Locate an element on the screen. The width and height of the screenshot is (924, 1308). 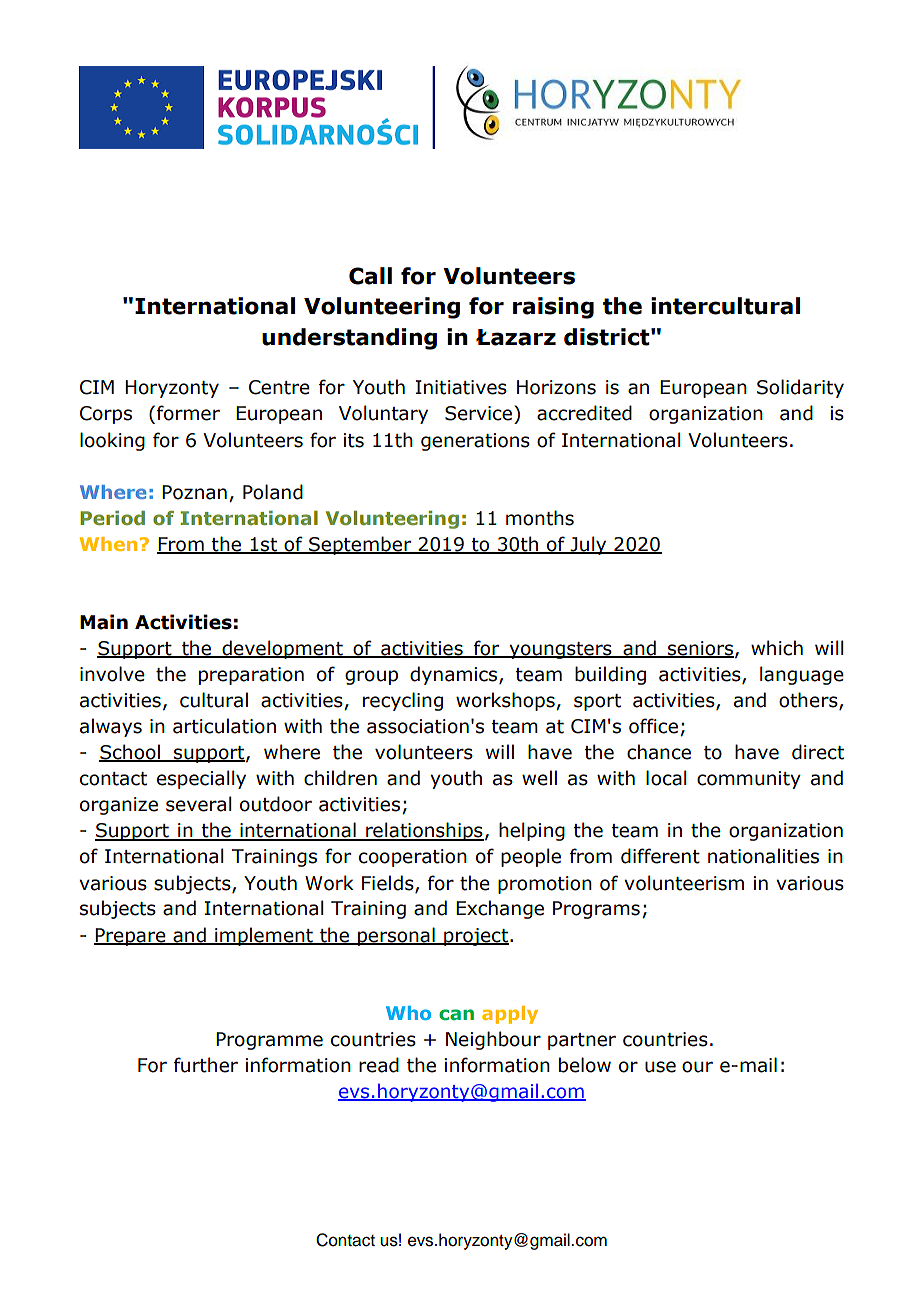
Poland is located at coordinates (273, 492).
